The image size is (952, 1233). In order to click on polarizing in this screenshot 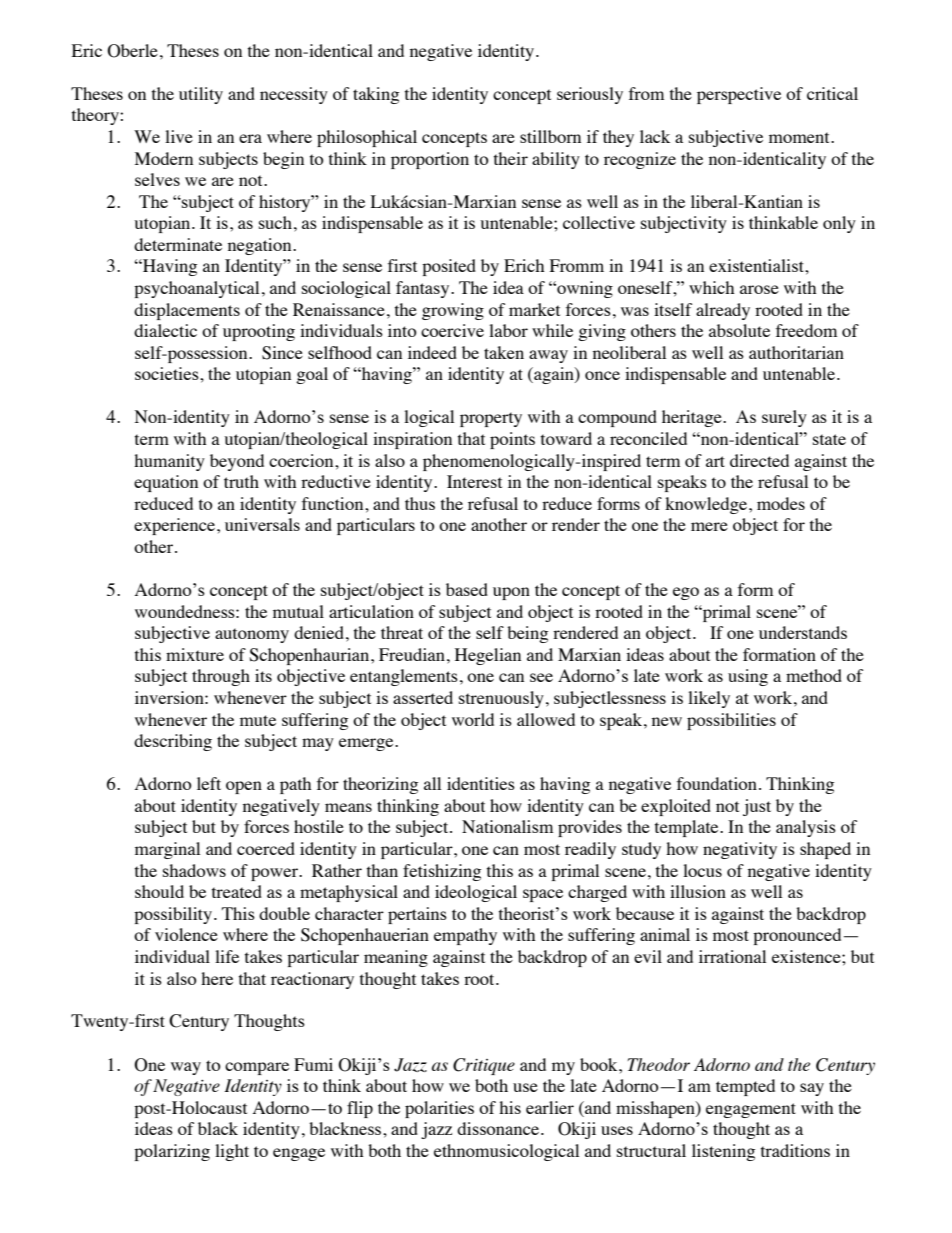, I will do `click(172, 1152)`.
